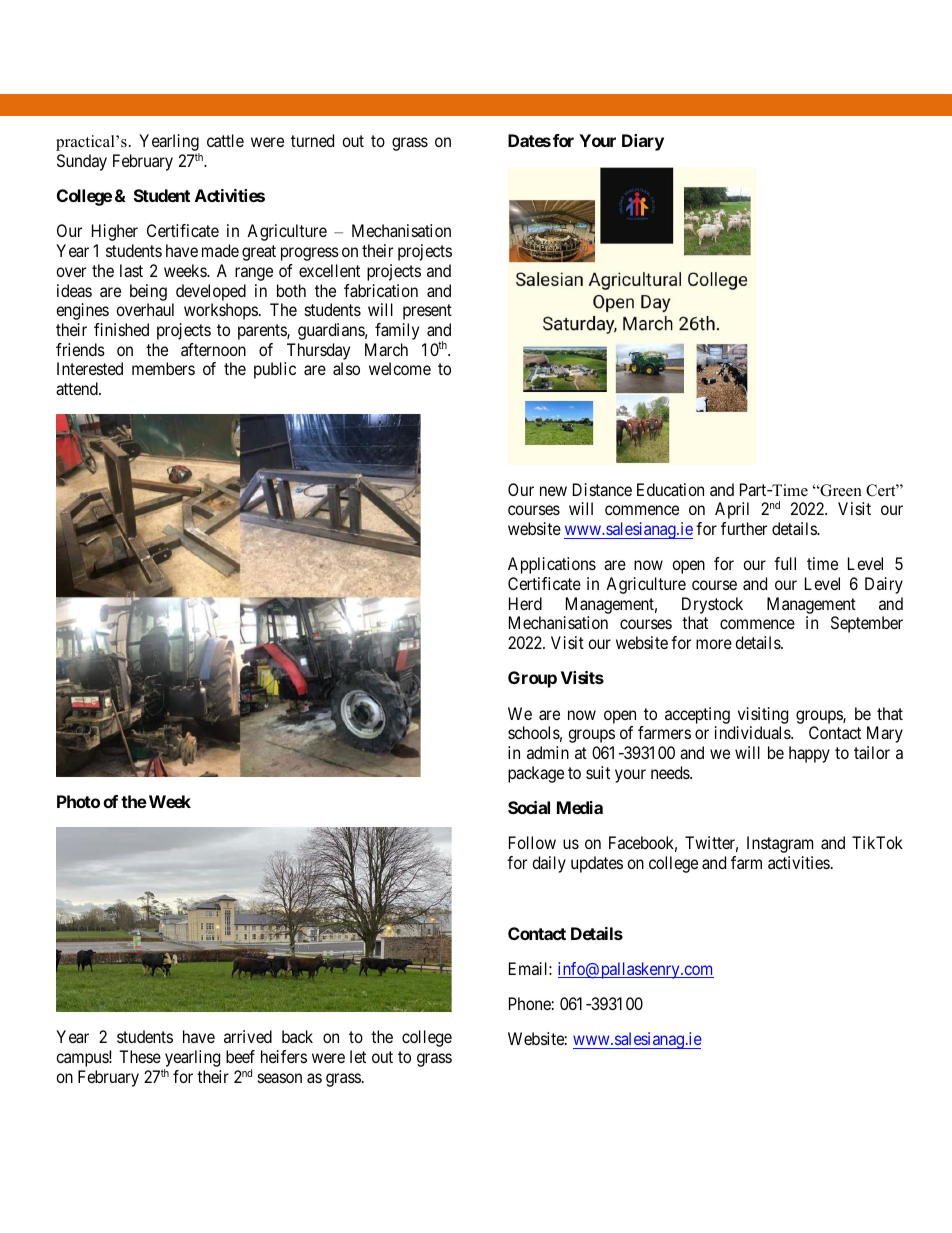  What do you see at coordinates (525, 603) in the image?
I see `Herd` at bounding box center [525, 603].
